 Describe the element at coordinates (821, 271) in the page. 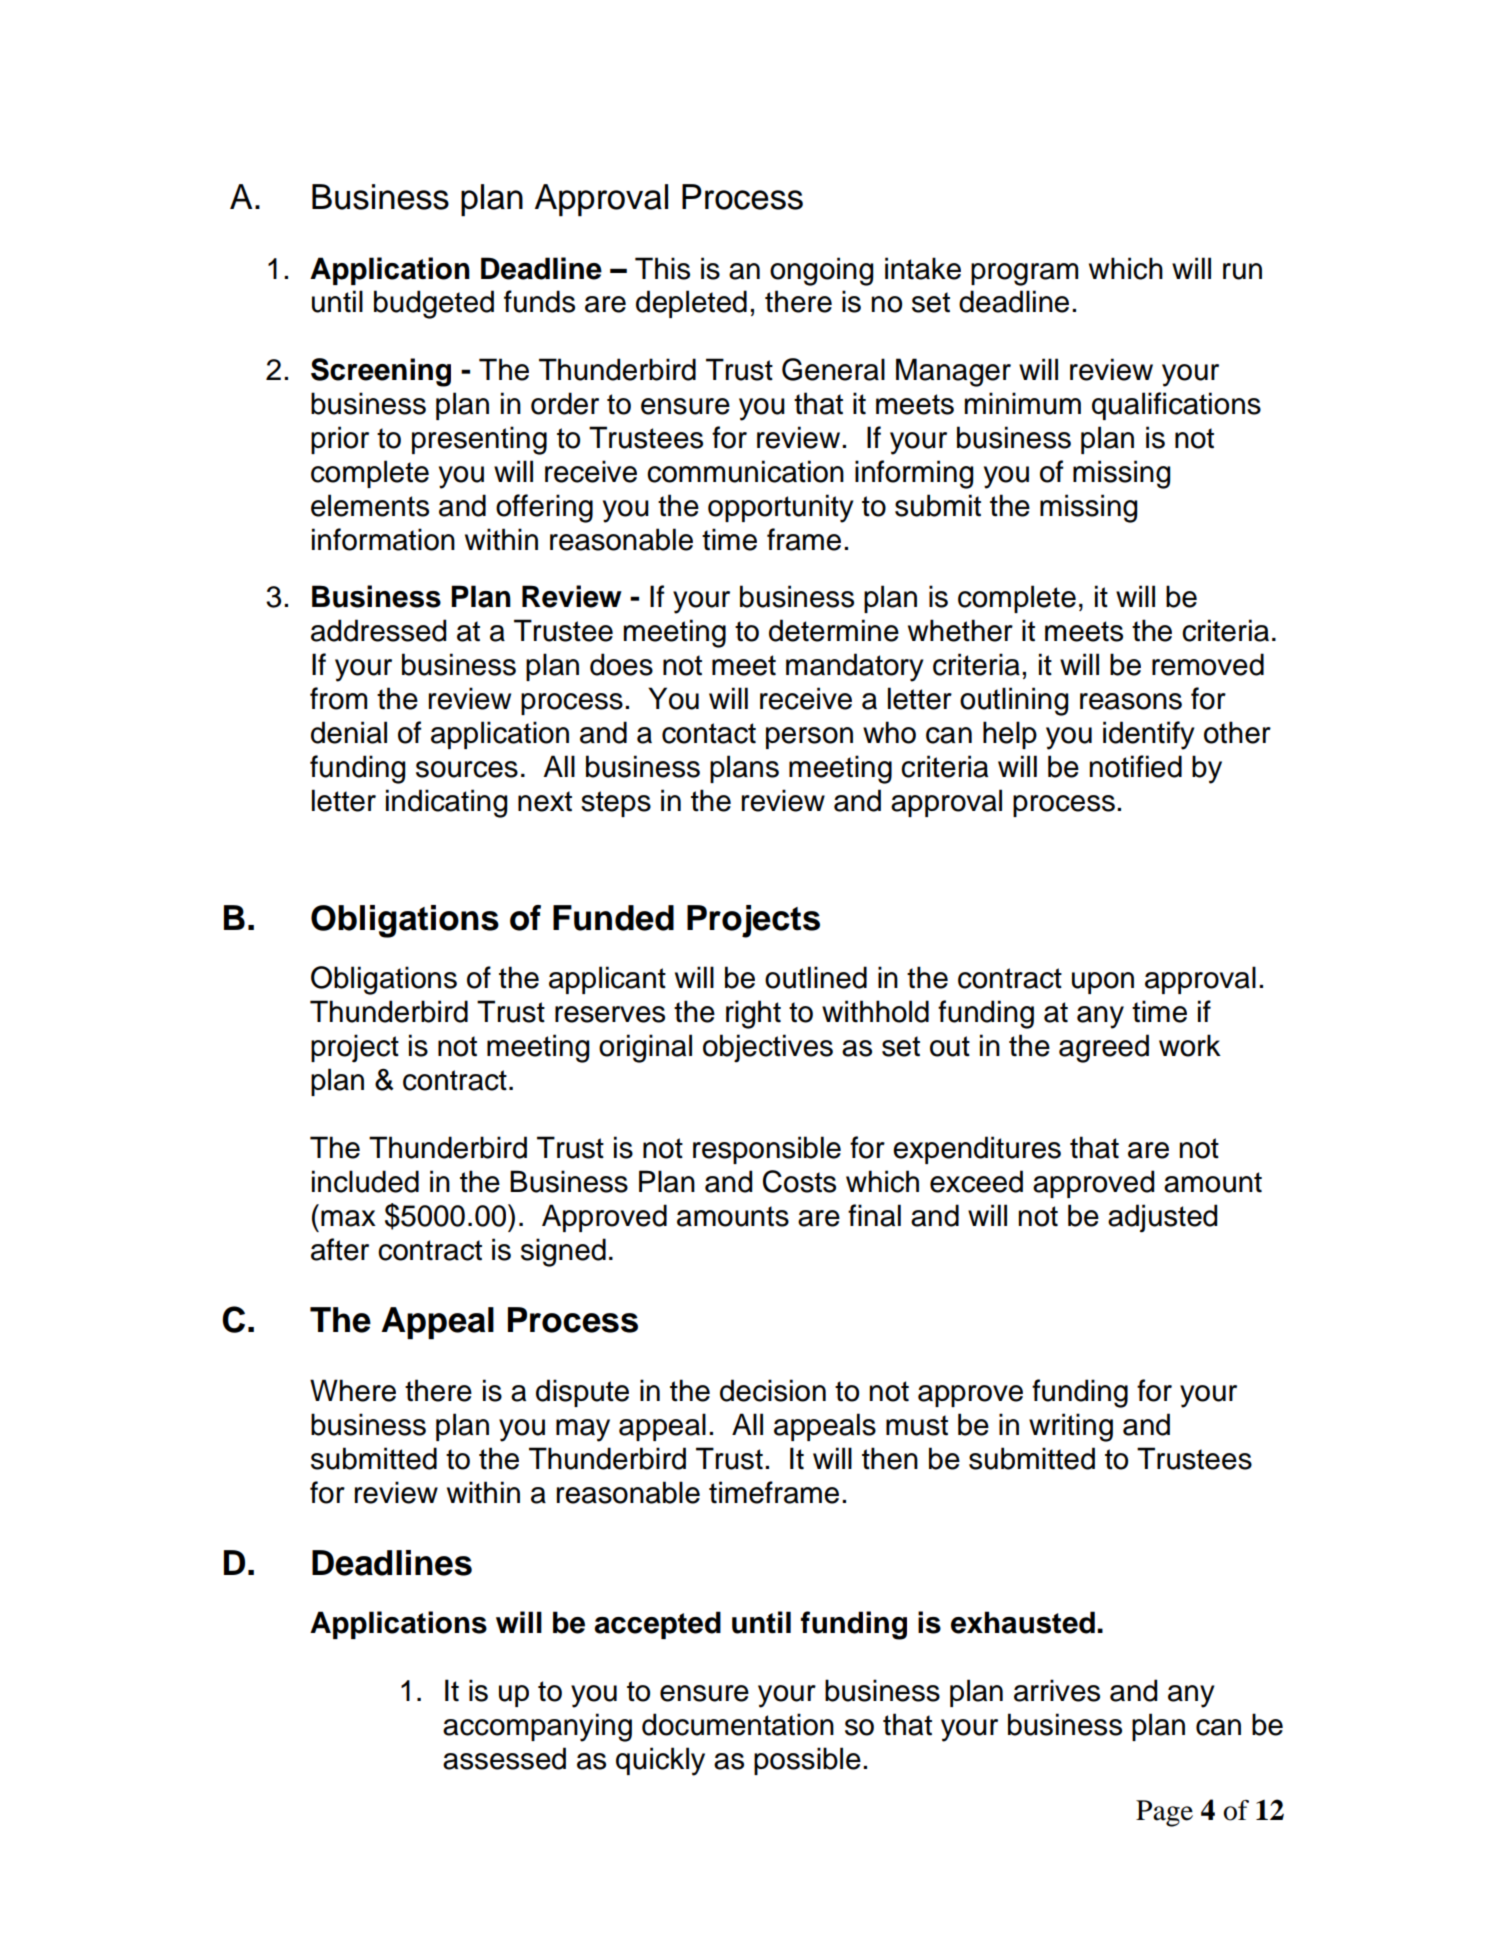

I see `ongoing` at that location.
